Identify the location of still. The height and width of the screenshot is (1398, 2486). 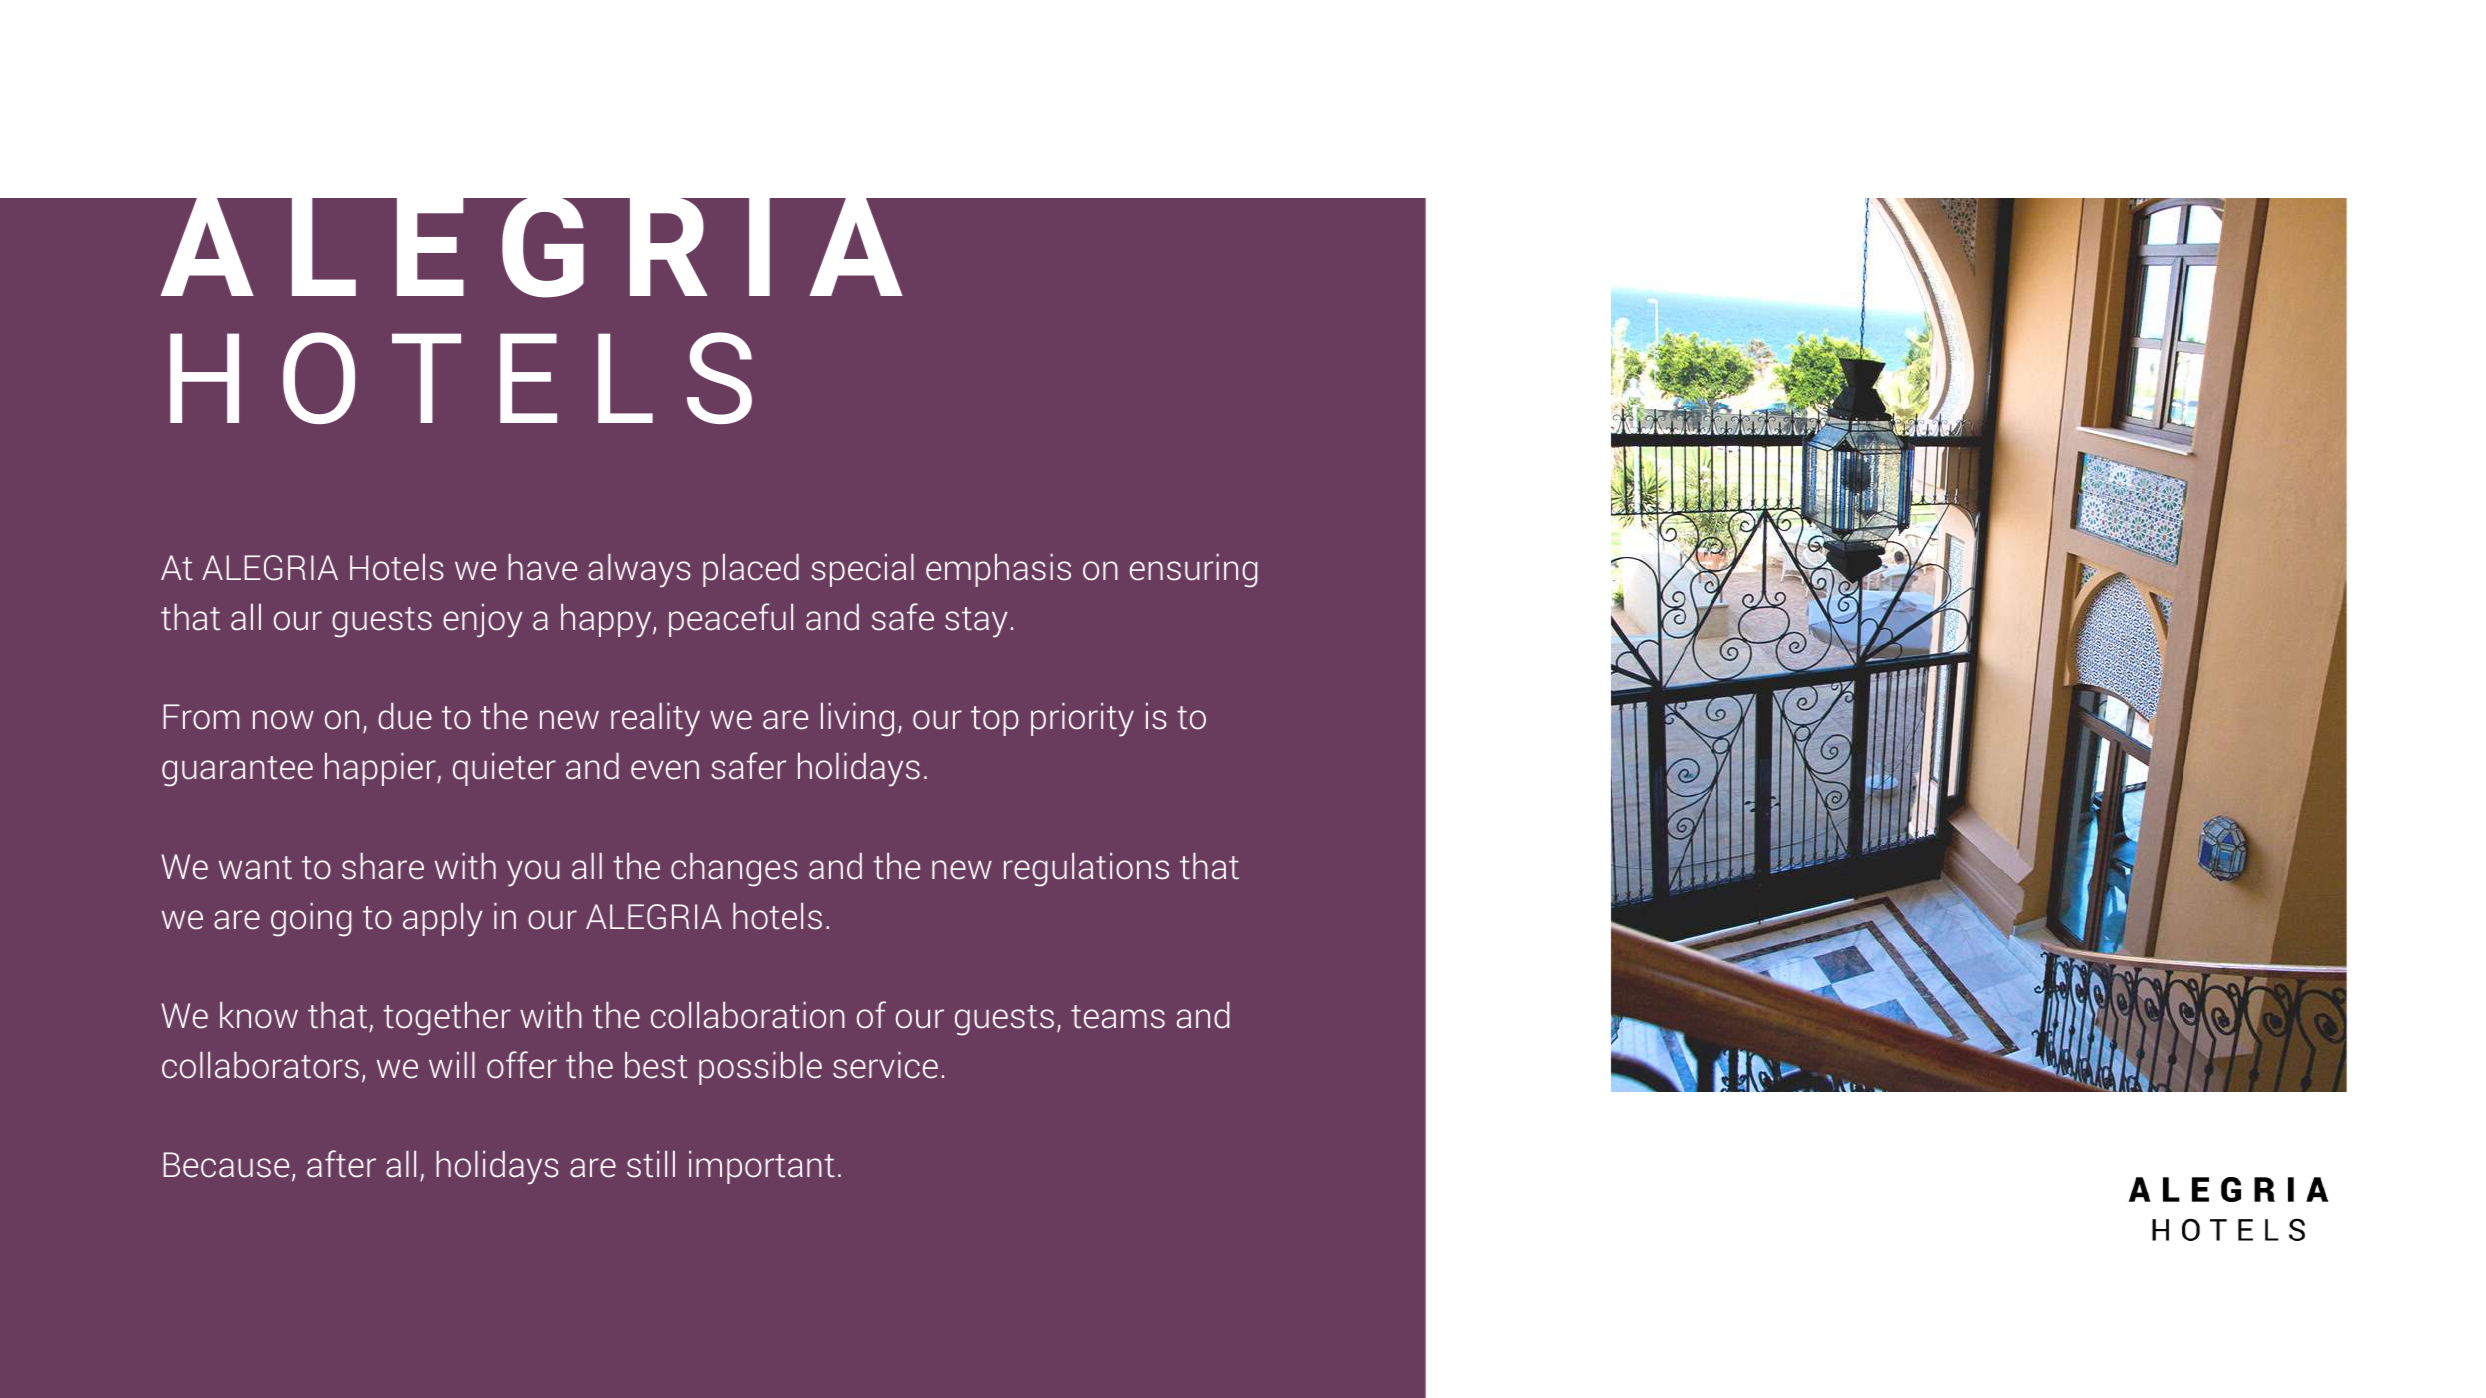
(651, 1164).
